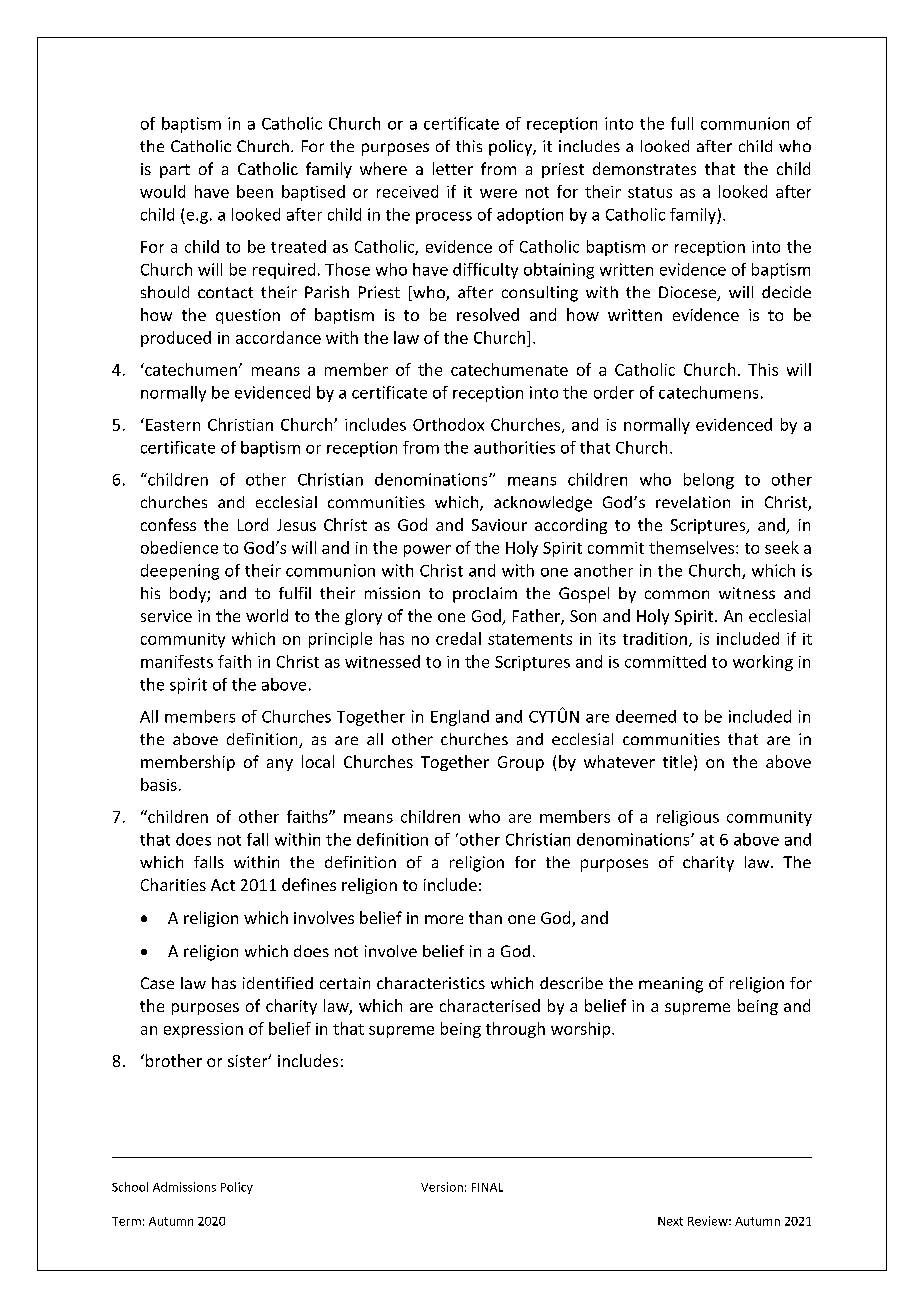 The image size is (924, 1308). Describe the element at coordinates (670, 1221) in the screenshot. I see `Next` at that location.
